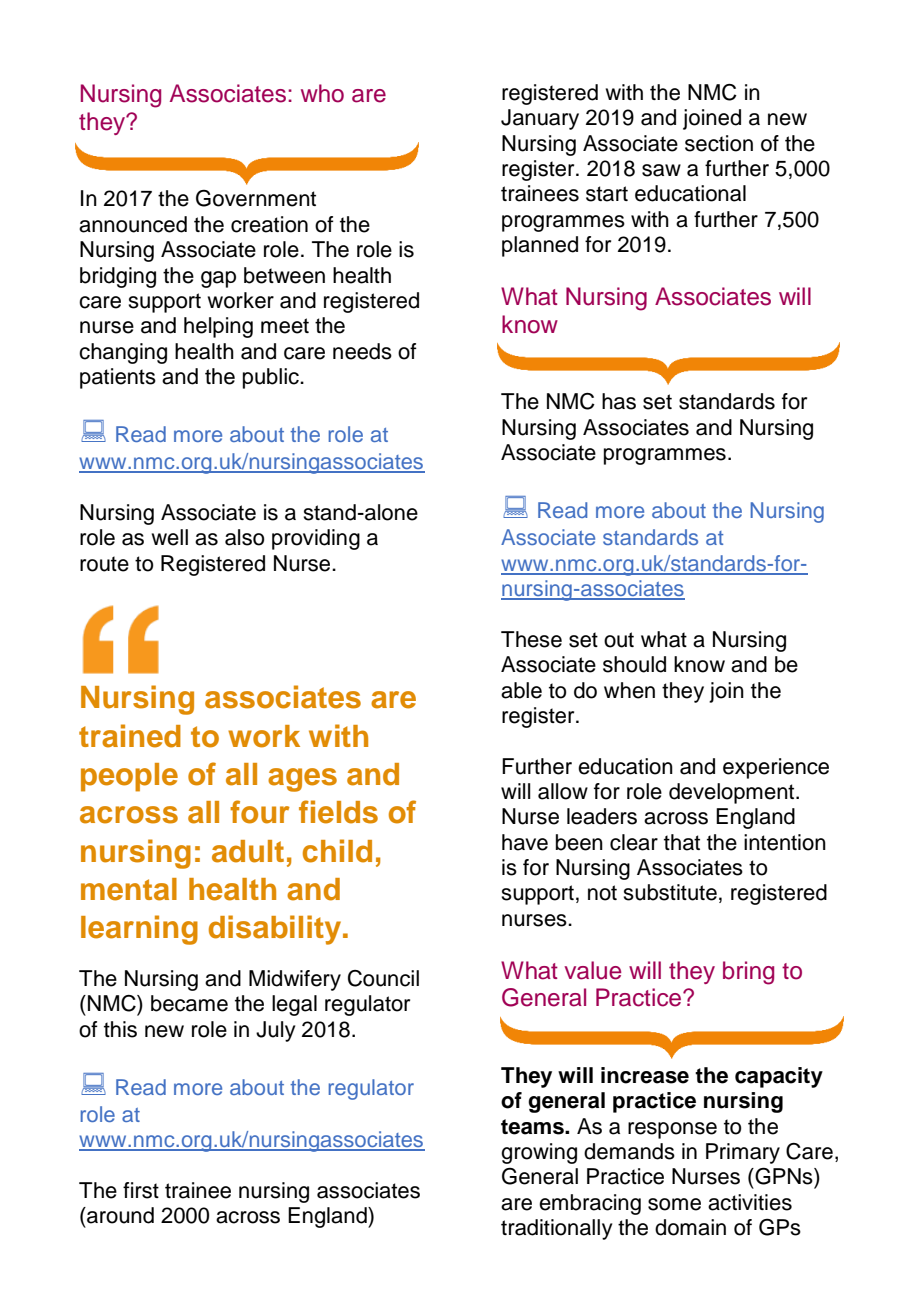  Describe the element at coordinates (719, 143) in the document. I see `section` at that location.
